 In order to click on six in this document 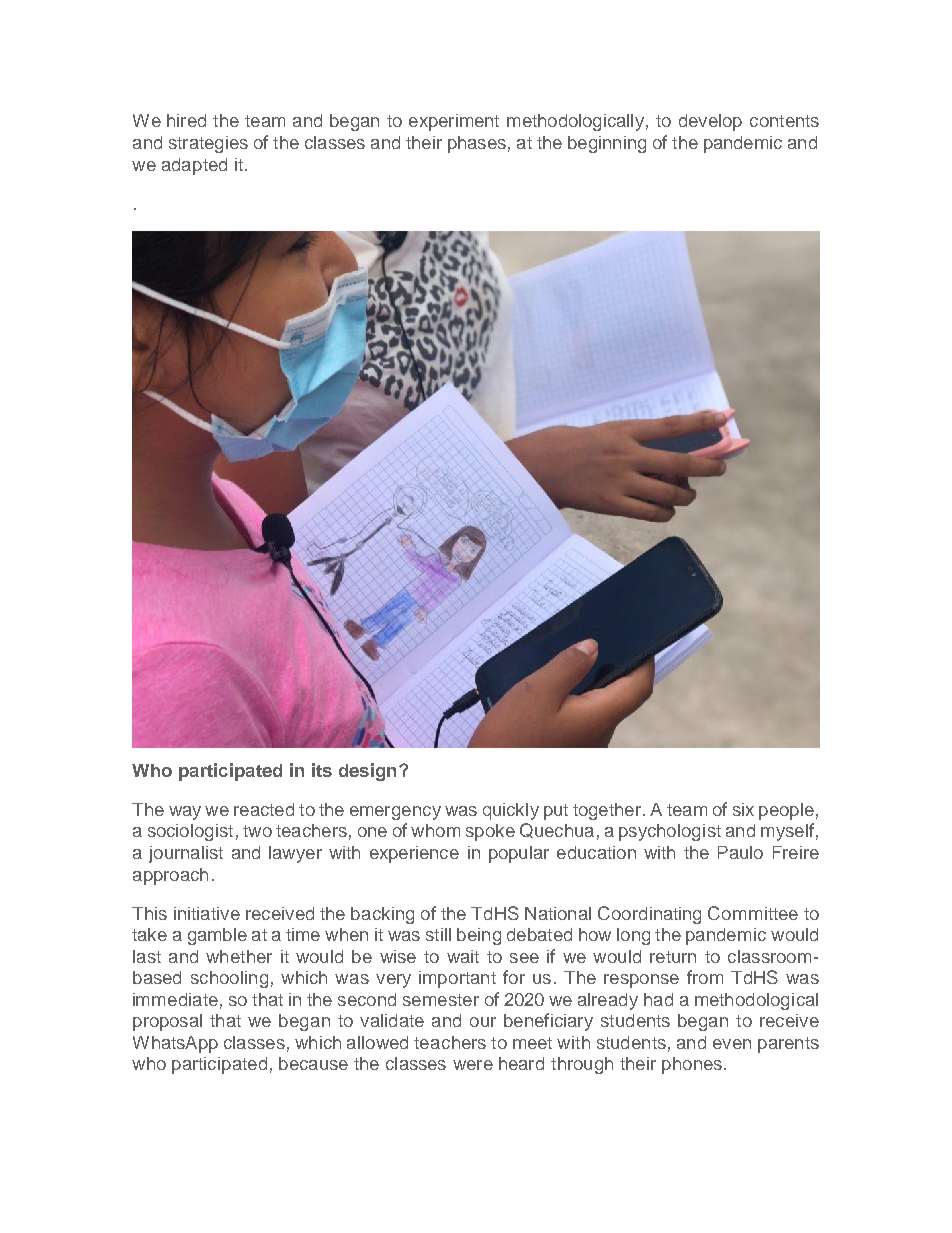, I will do `click(743, 809)`.
